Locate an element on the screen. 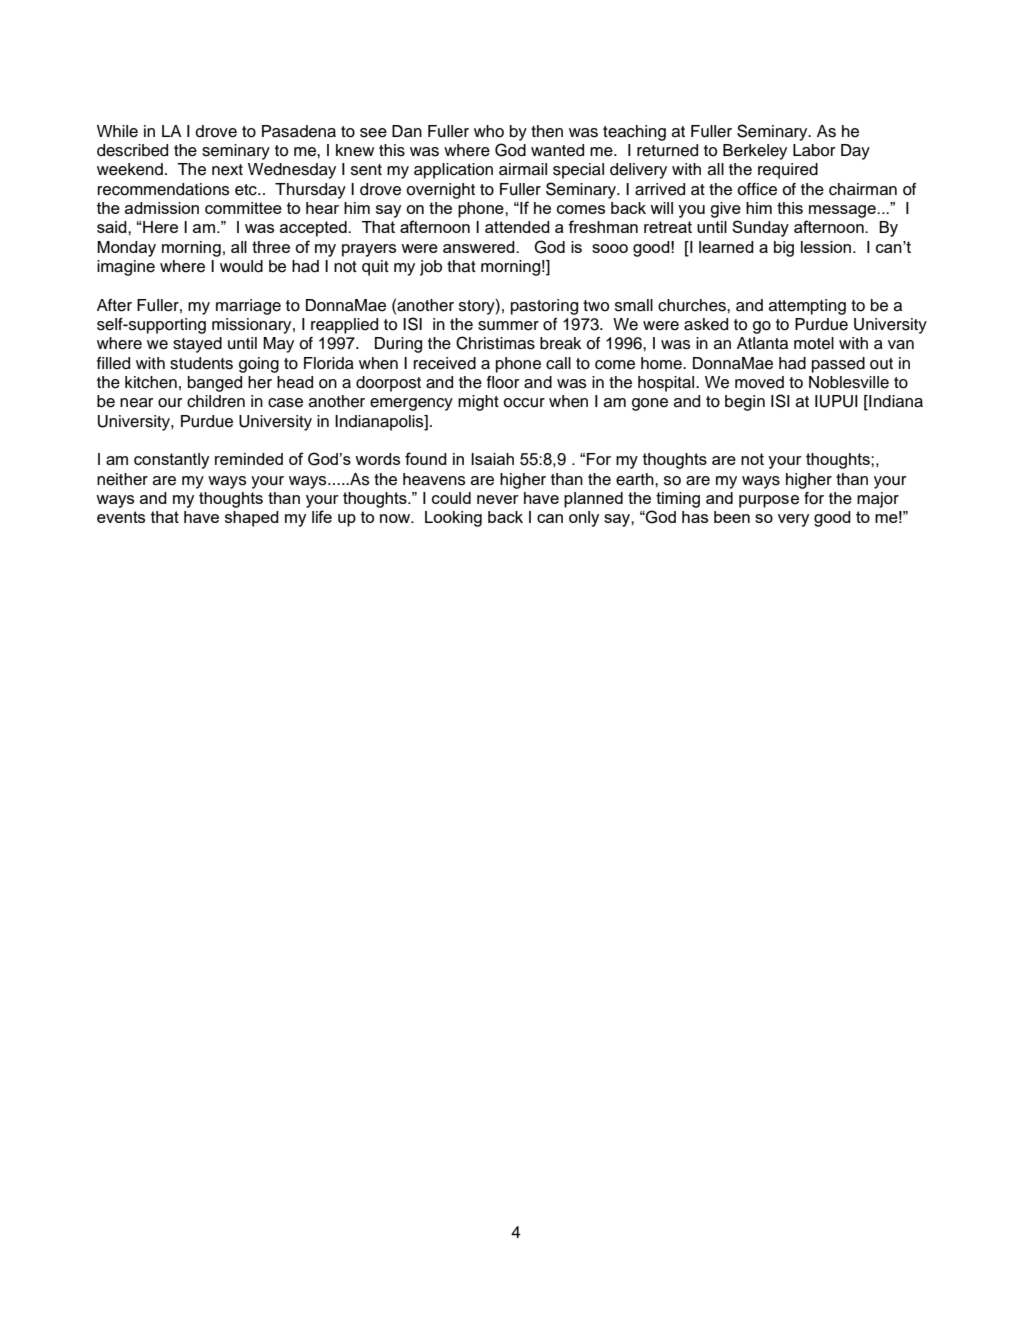 The width and height of the screenshot is (1028, 1331). stayed is located at coordinates (197, 345).
